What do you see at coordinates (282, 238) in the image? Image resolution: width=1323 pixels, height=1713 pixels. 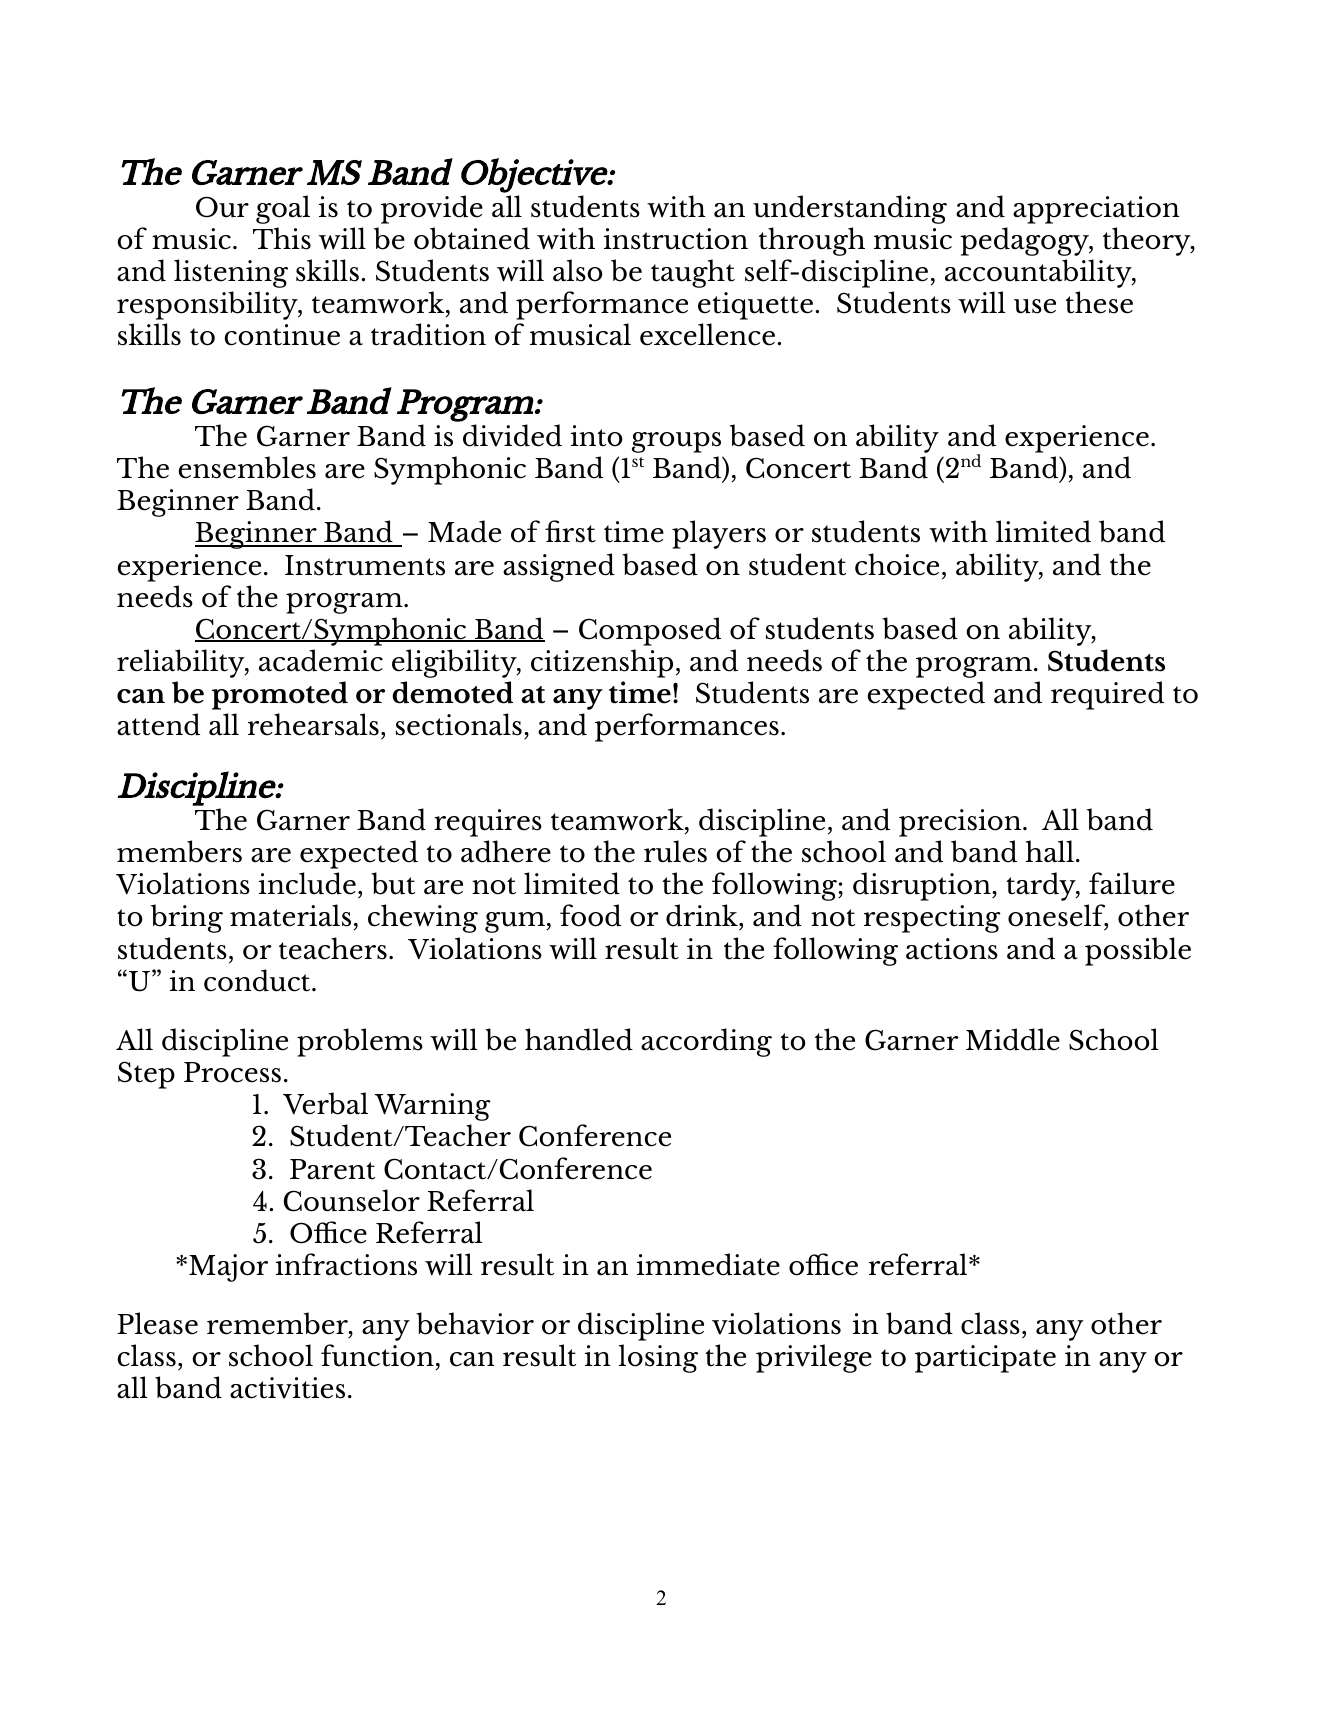 I see `This` at bounding box center [282, 238].
